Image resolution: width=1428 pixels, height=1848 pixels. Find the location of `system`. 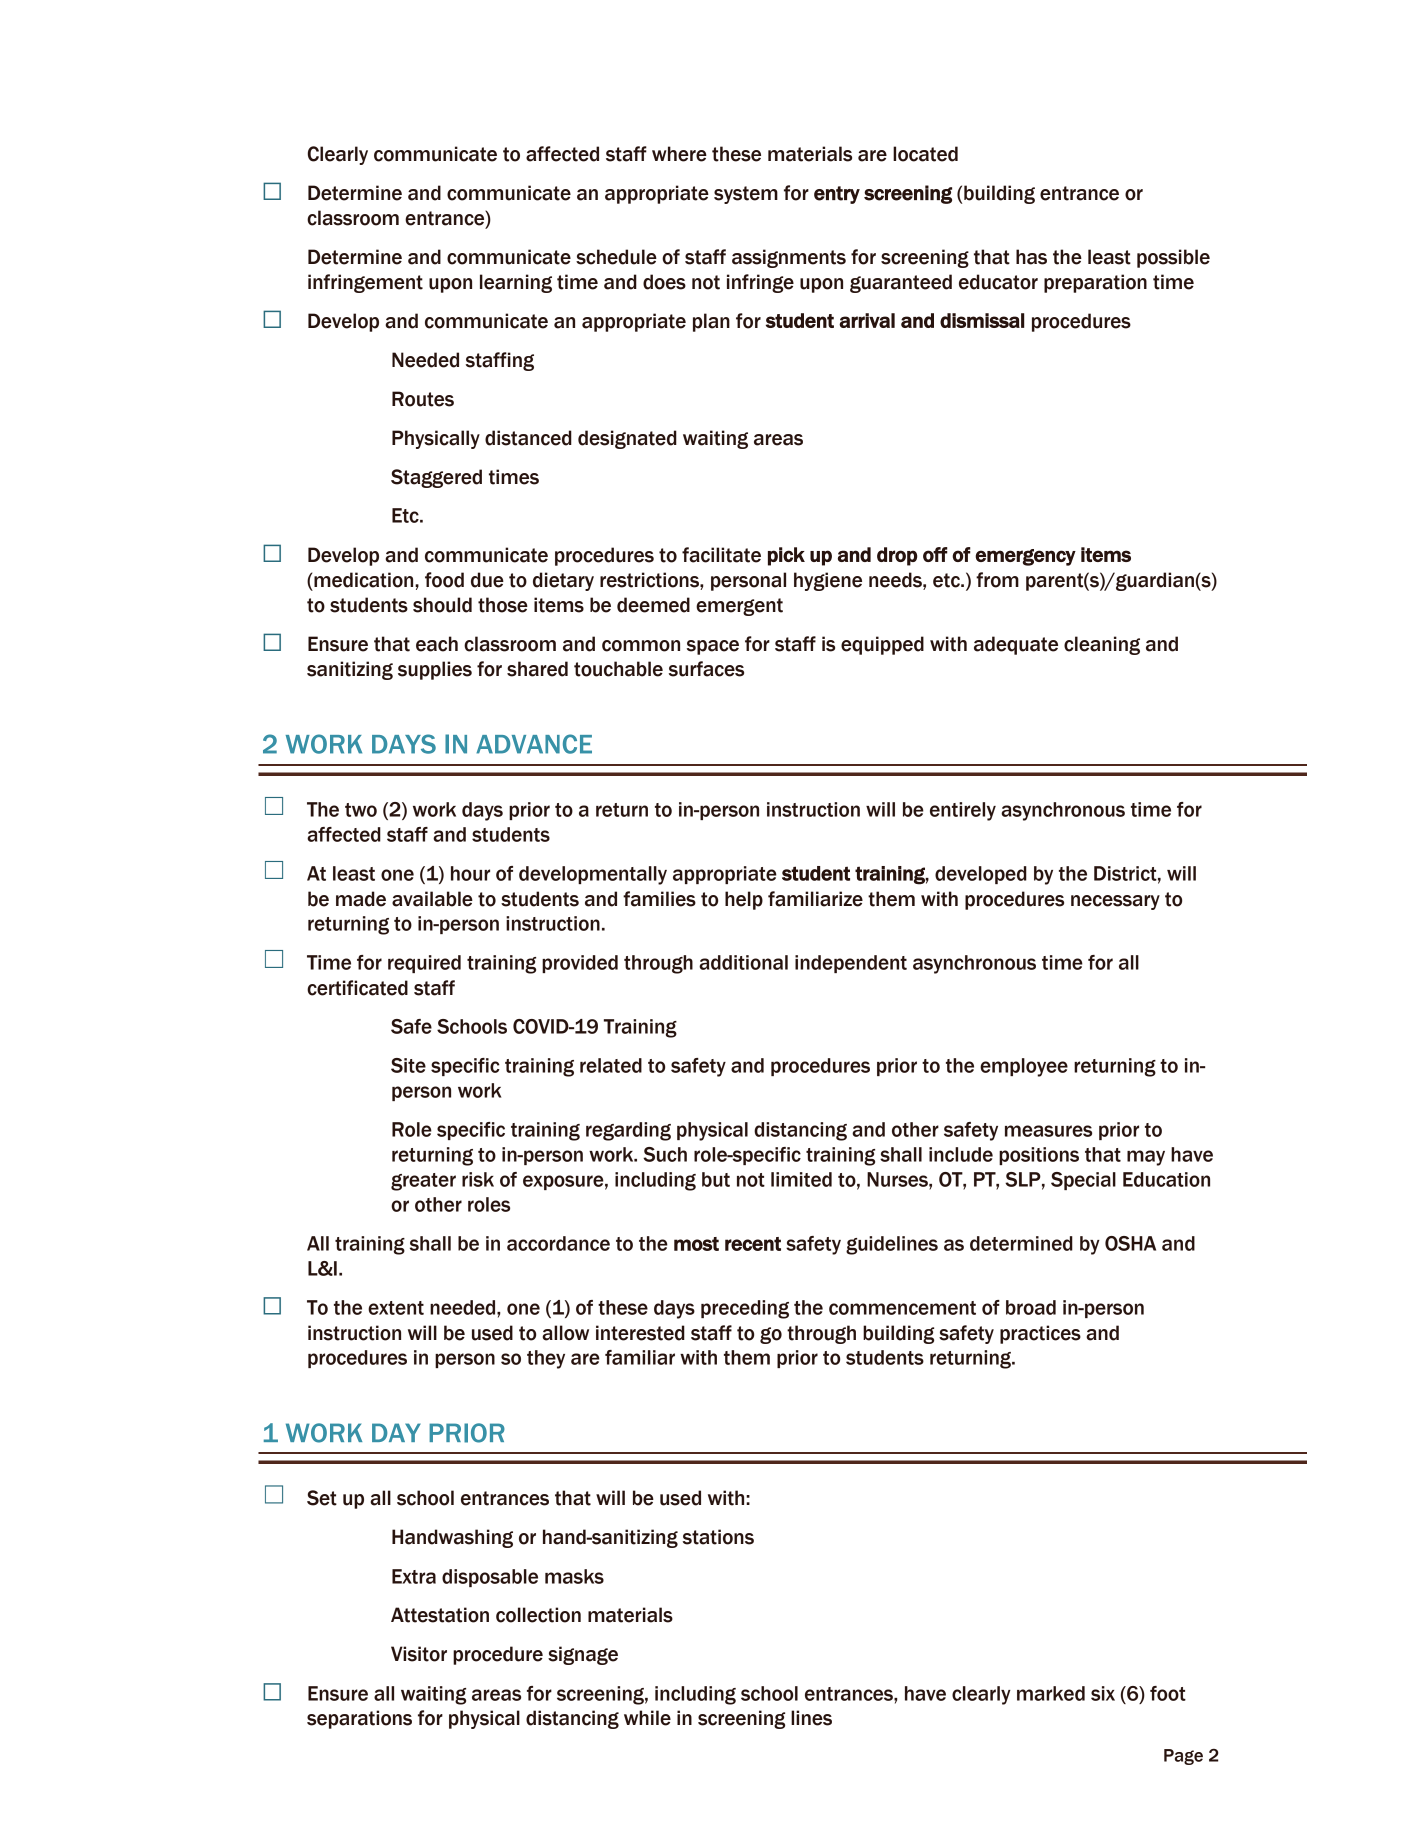

system is located at coordinates (746, 195).
